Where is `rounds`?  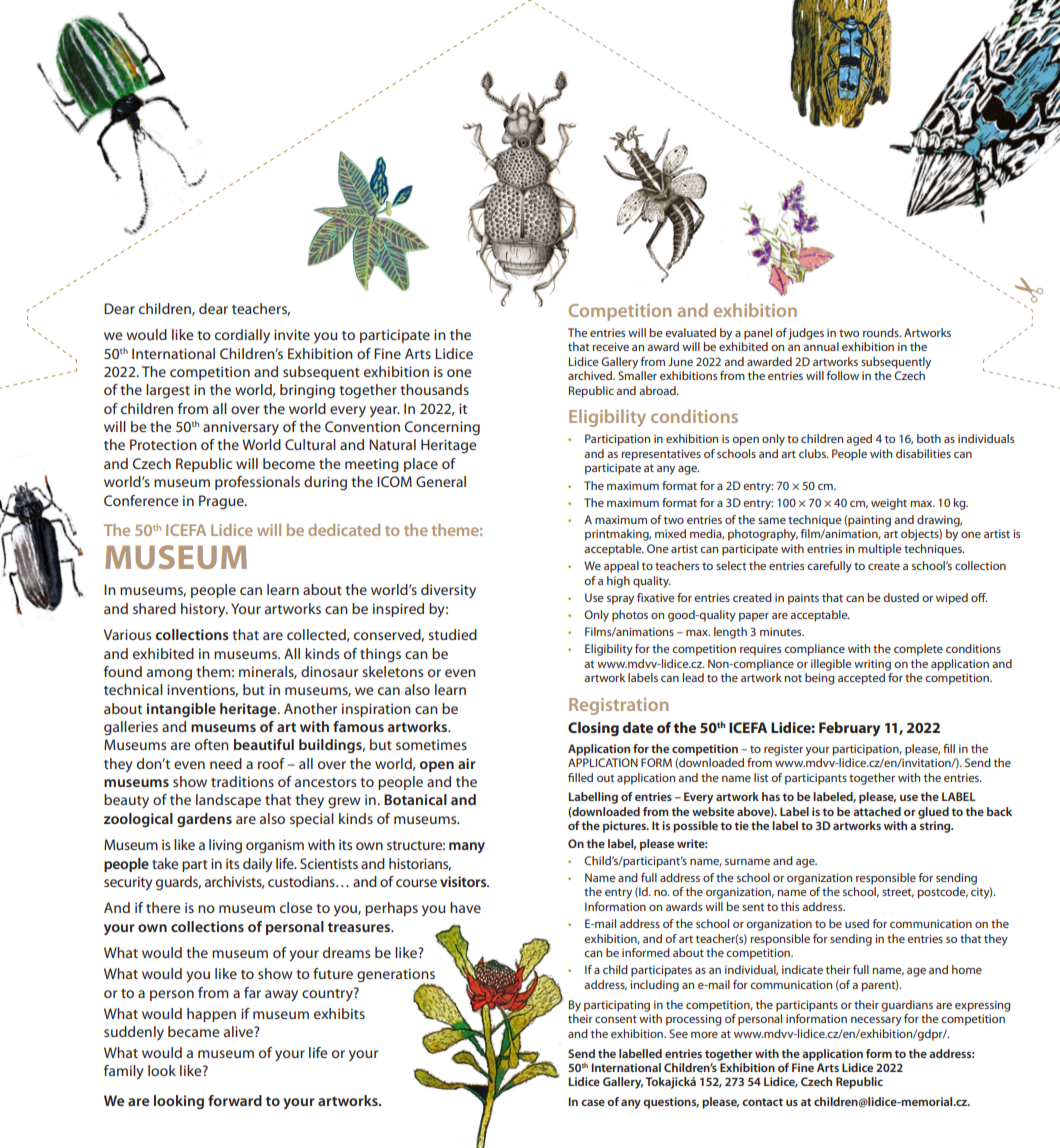 rounds is located at coordinates (882, 332).
